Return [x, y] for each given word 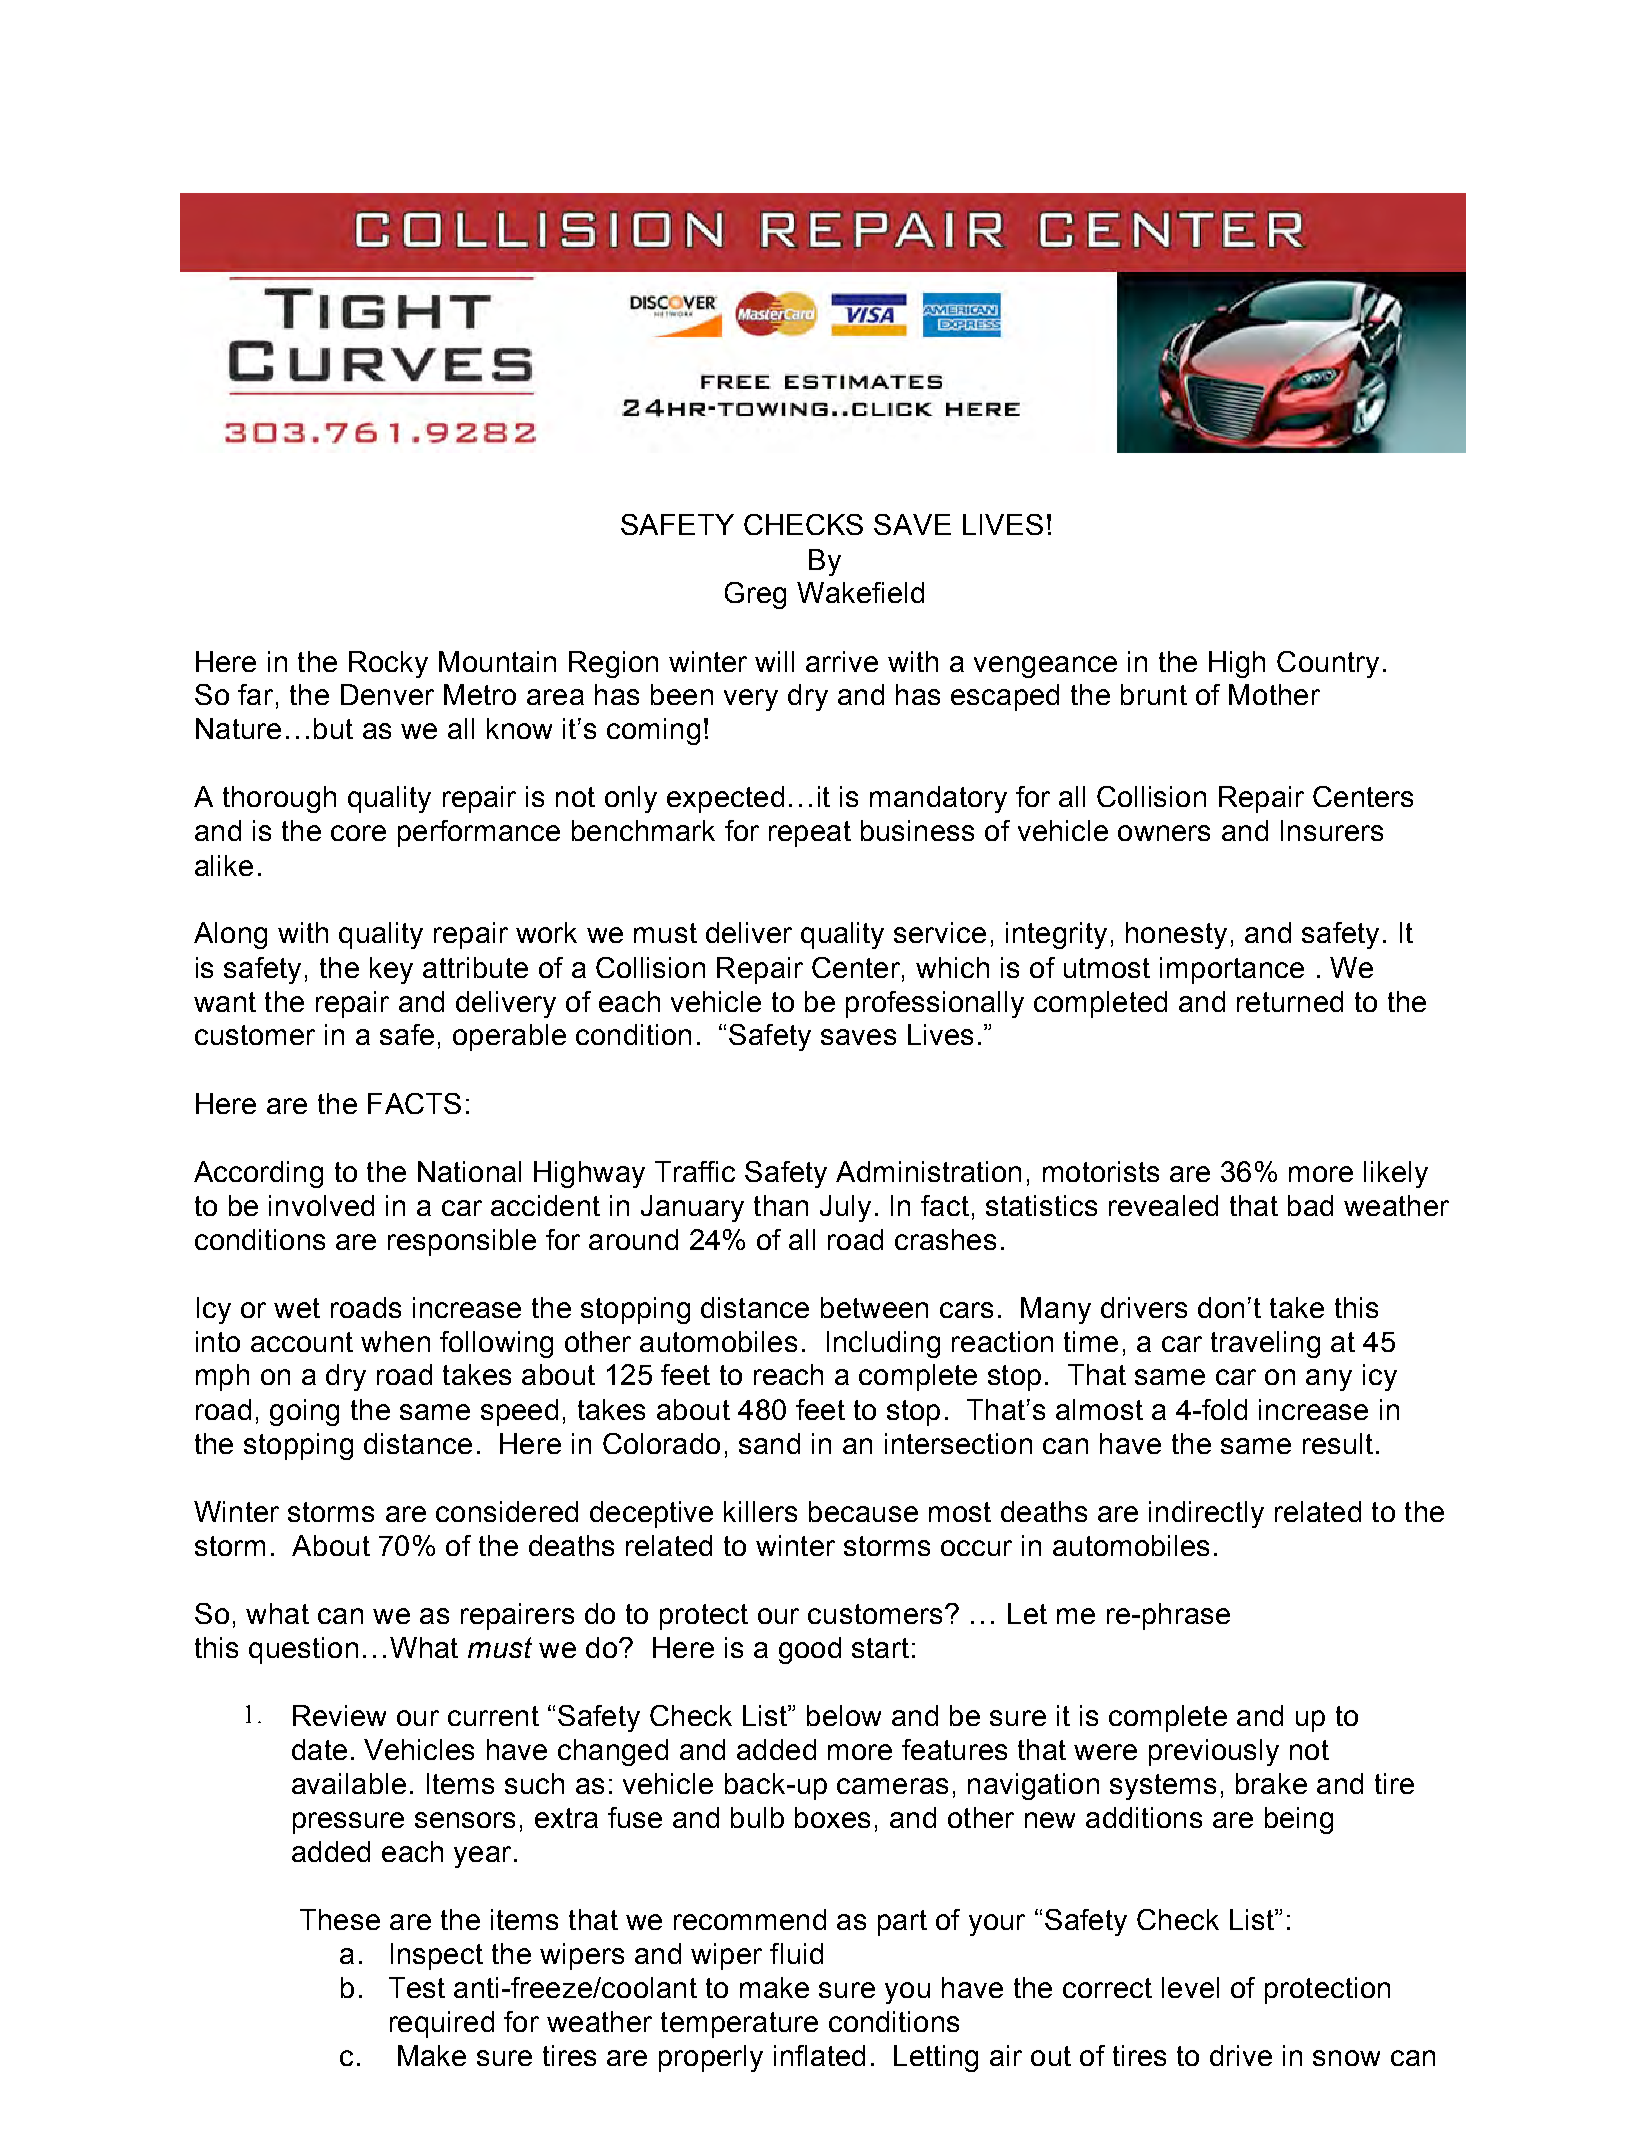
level [1190, 1987]
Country [1328, 664]
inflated [819, 2055]
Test [417, 1987]
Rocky [388, 664]
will [774, 661]
